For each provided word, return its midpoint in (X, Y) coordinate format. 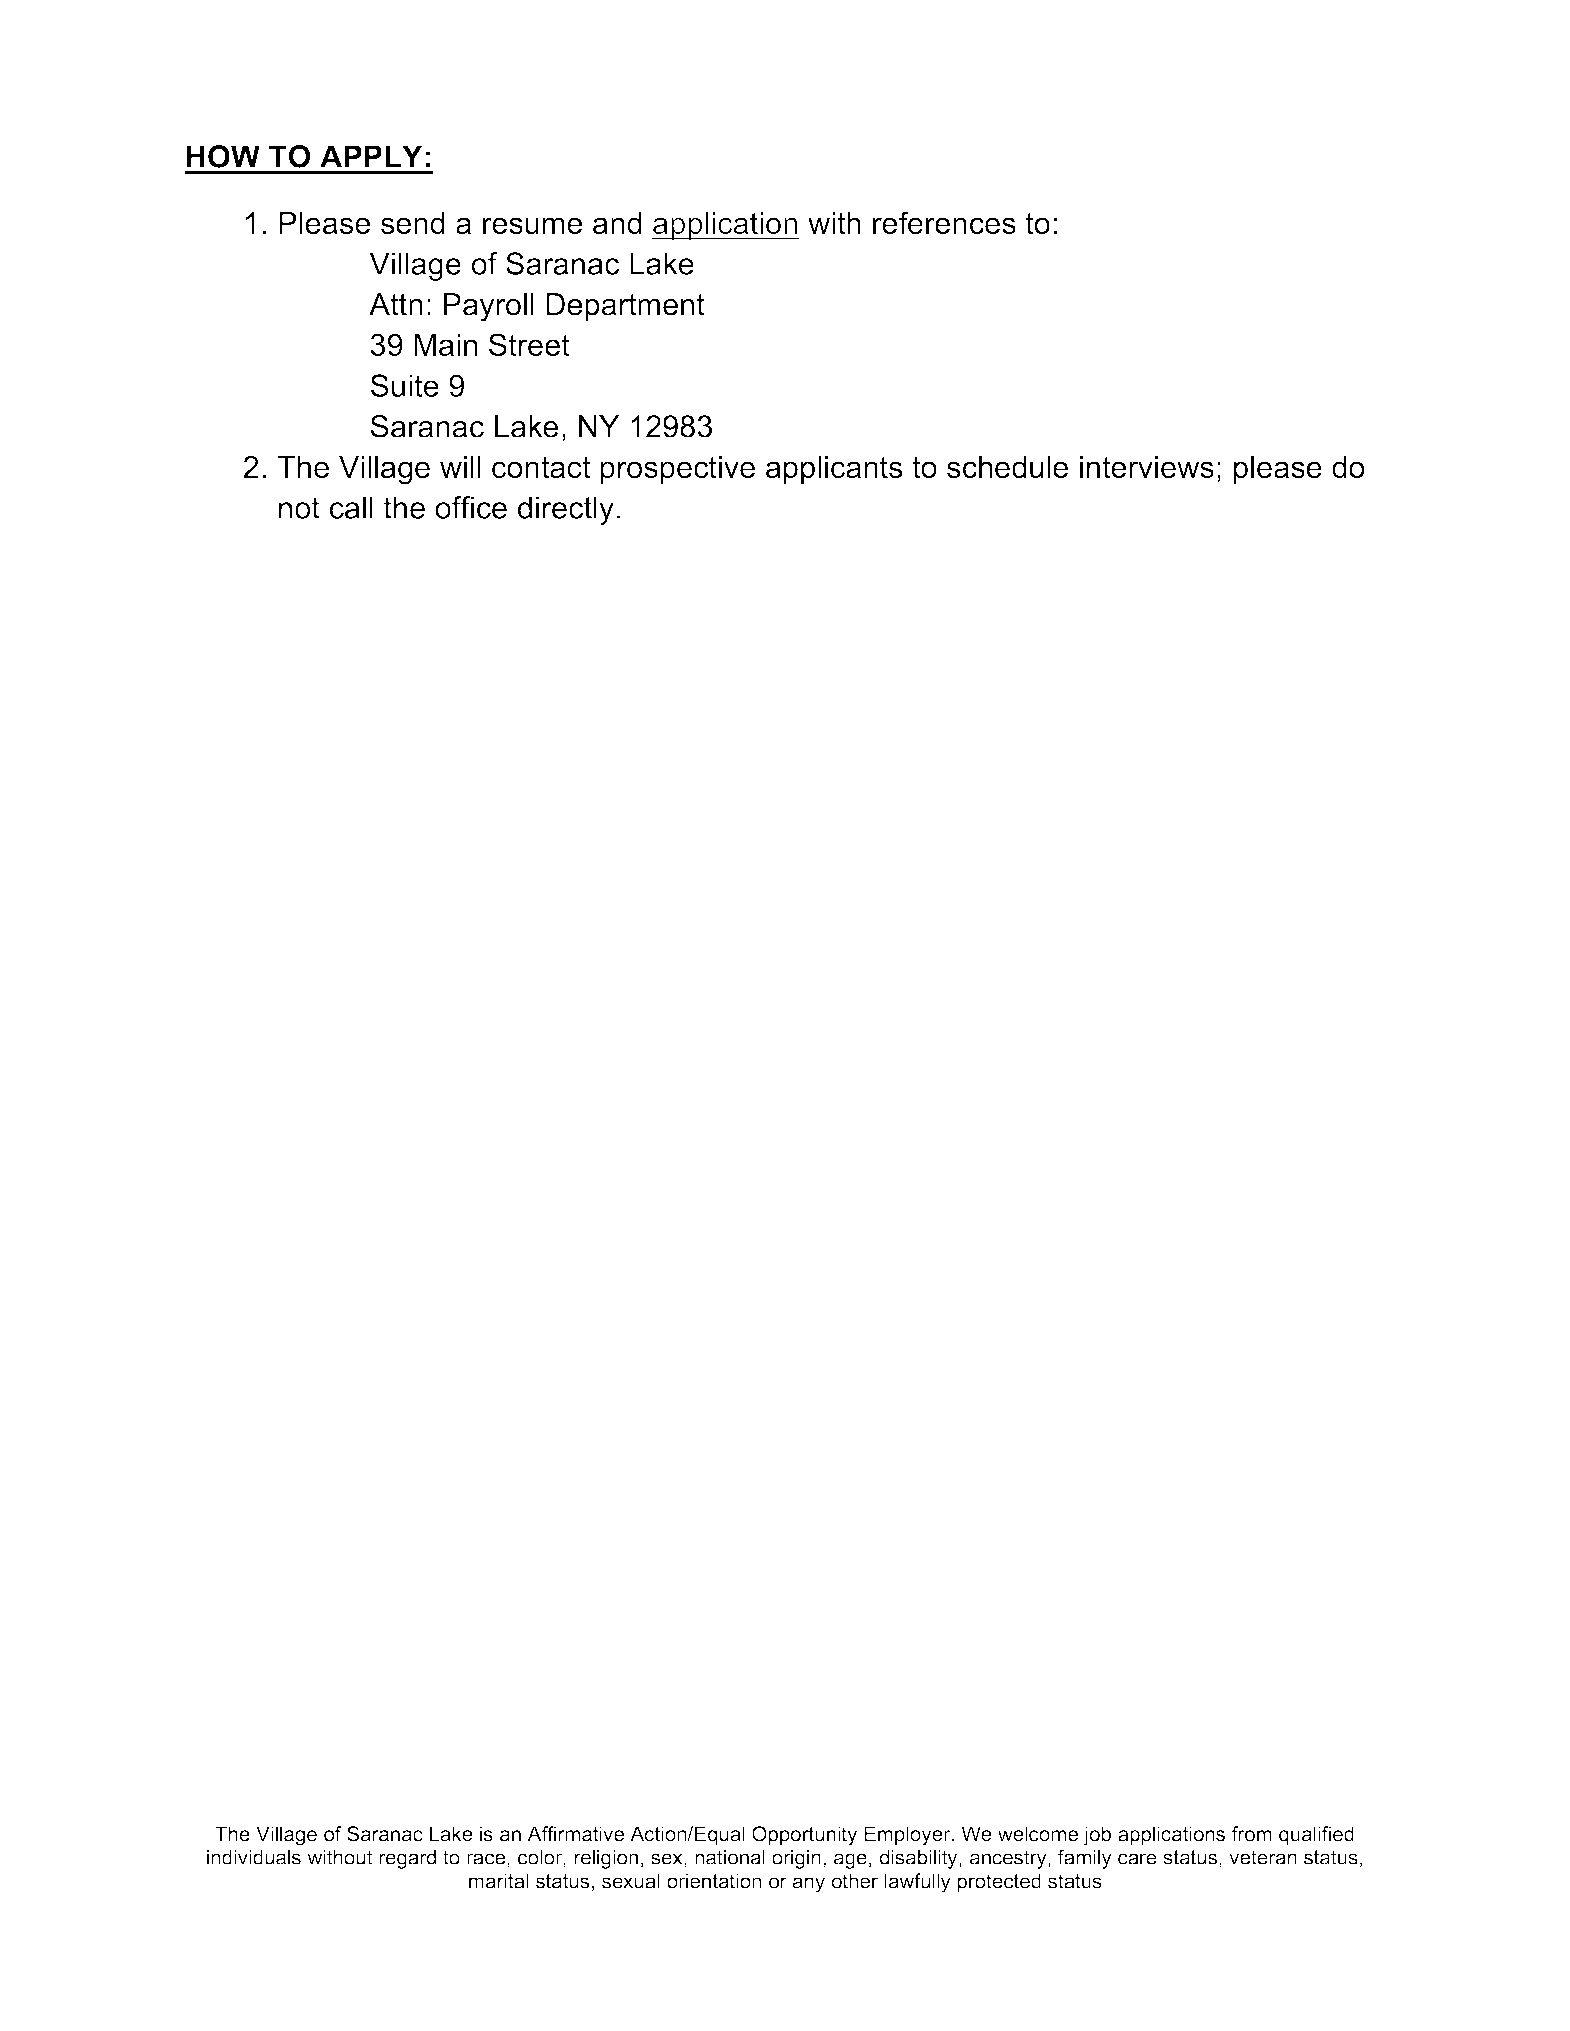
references (944, 222)
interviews (1147, 467)
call (351, 507)
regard (407, 1859)
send (413, 223)
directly (566, 510)
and (617, 223)
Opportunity (804, 1836)
